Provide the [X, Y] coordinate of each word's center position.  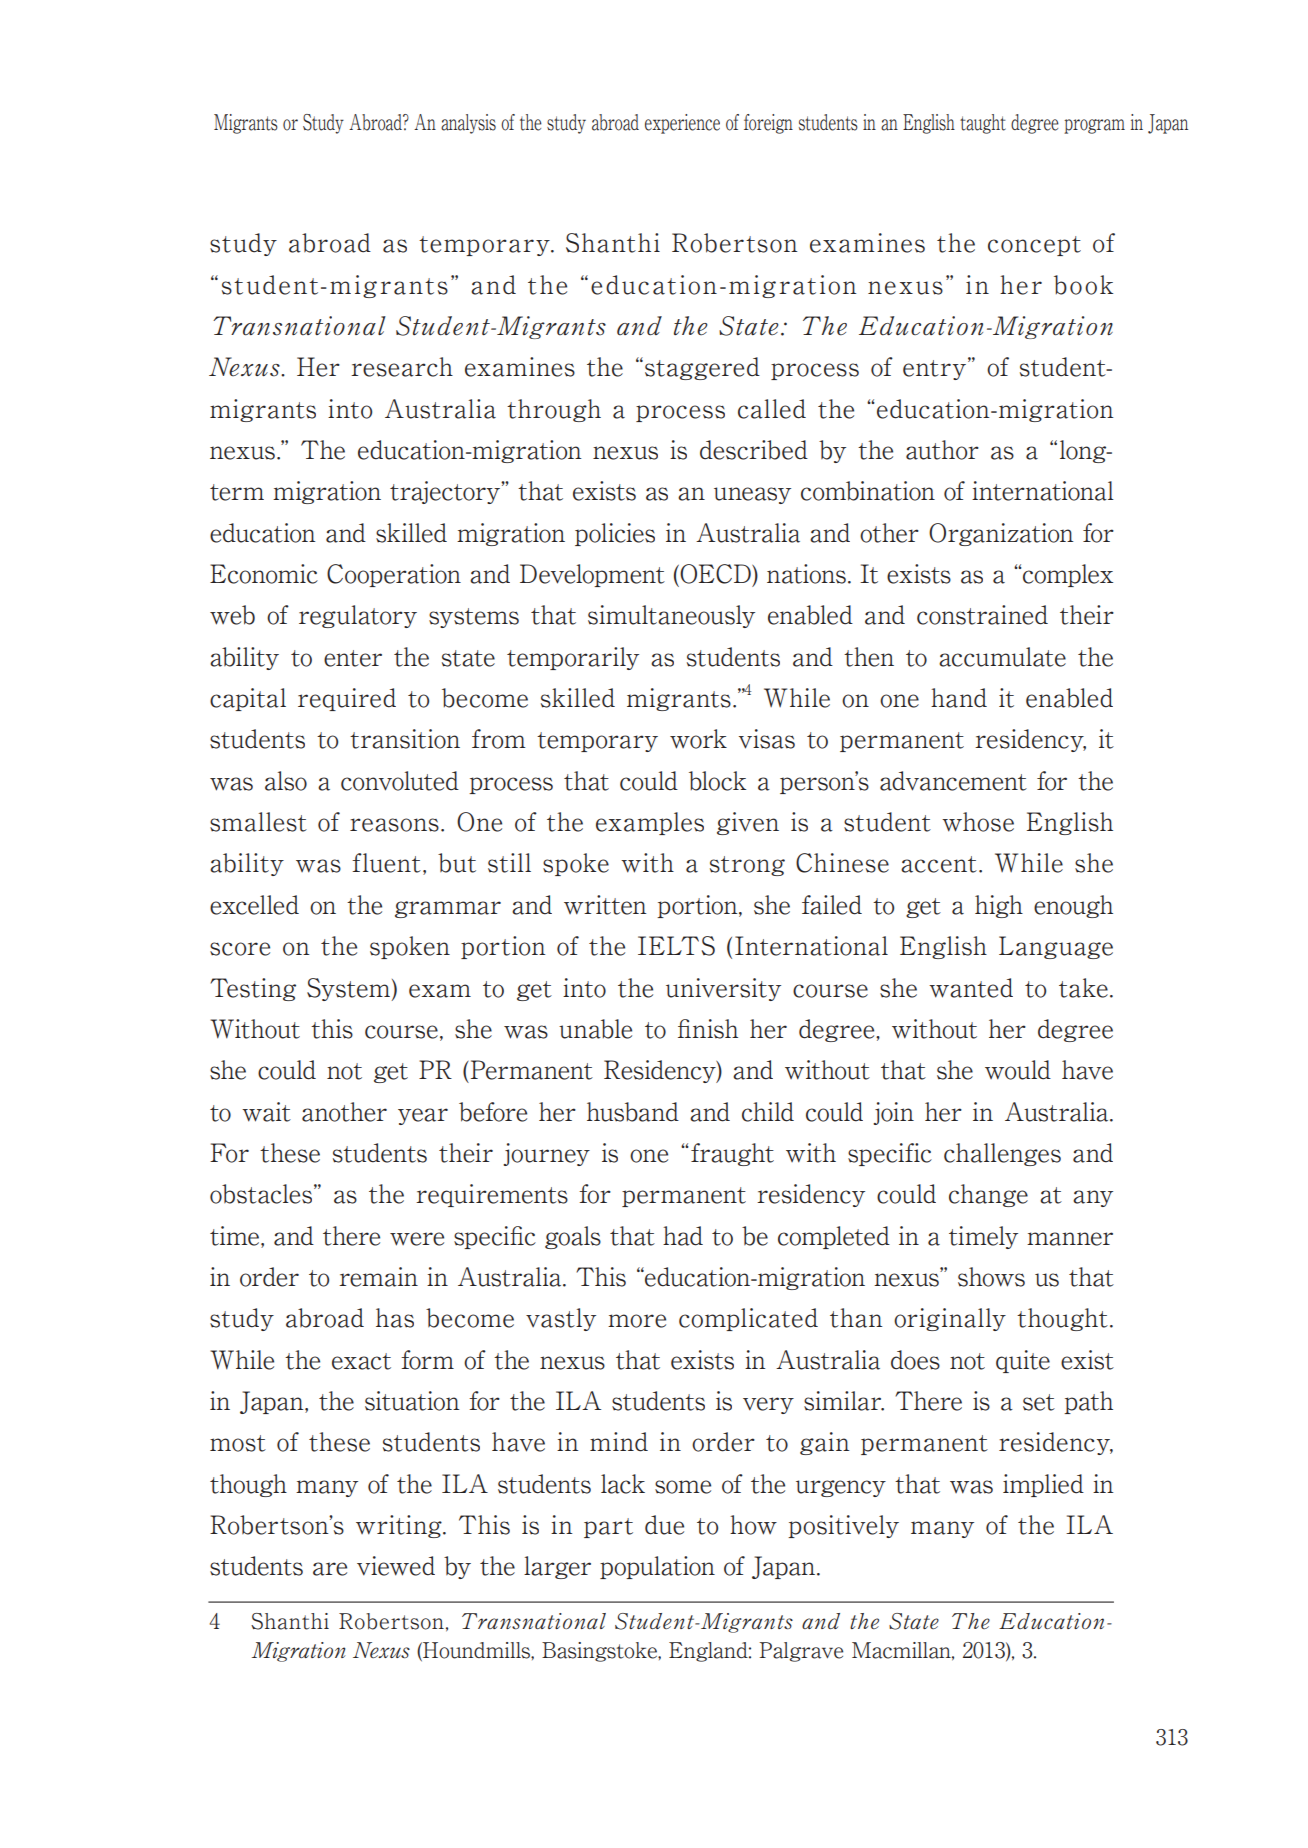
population [657, 1567]
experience [682, 124]
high [999, 906]
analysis [468, 124]
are [330, 1569]
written [605, 905]
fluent [386, 863]
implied [1043, 1485]
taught [983, 124]
